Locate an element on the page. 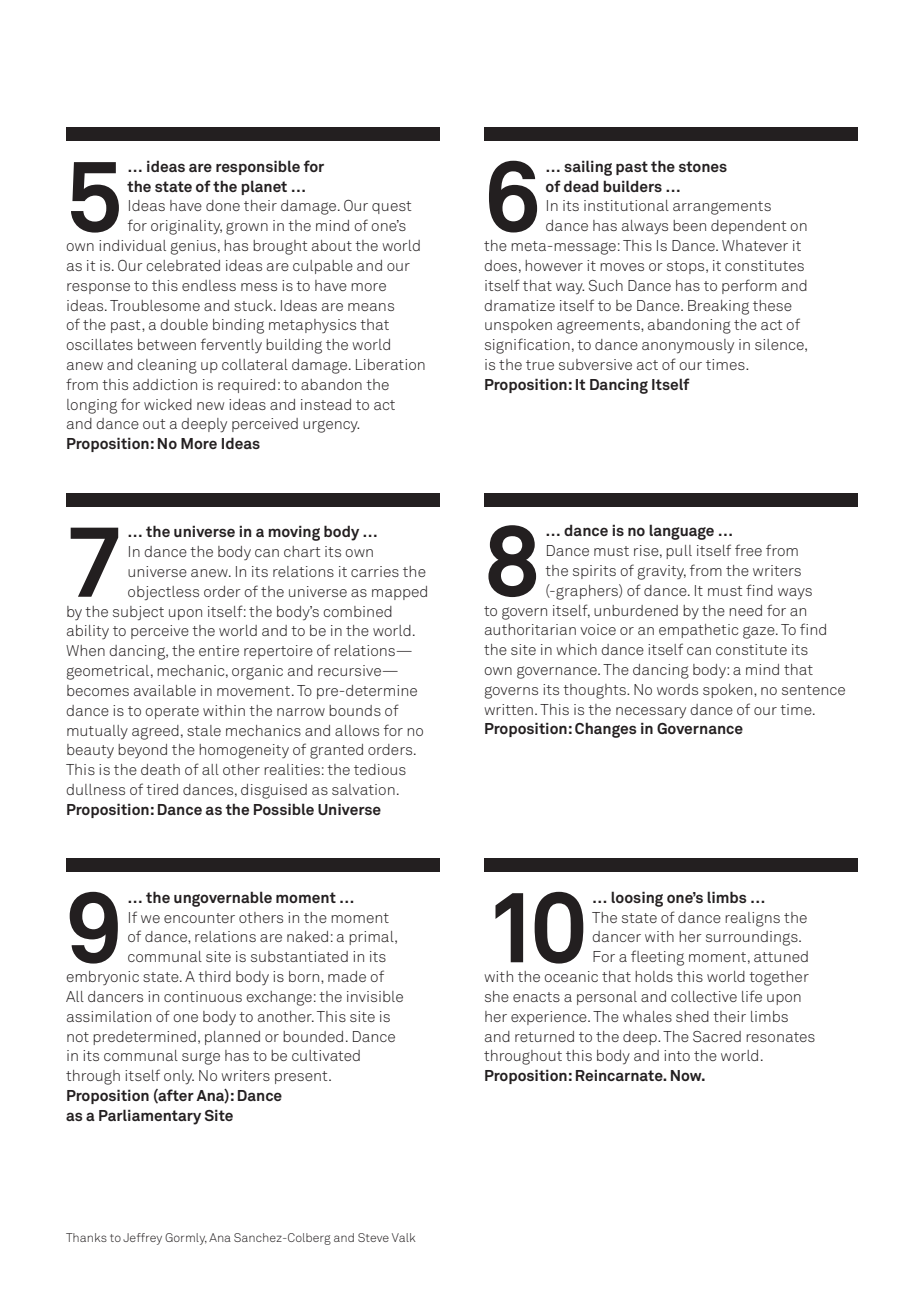 The width and height of the image is (924, 1308). subject is located at coordinates (138, 613).
